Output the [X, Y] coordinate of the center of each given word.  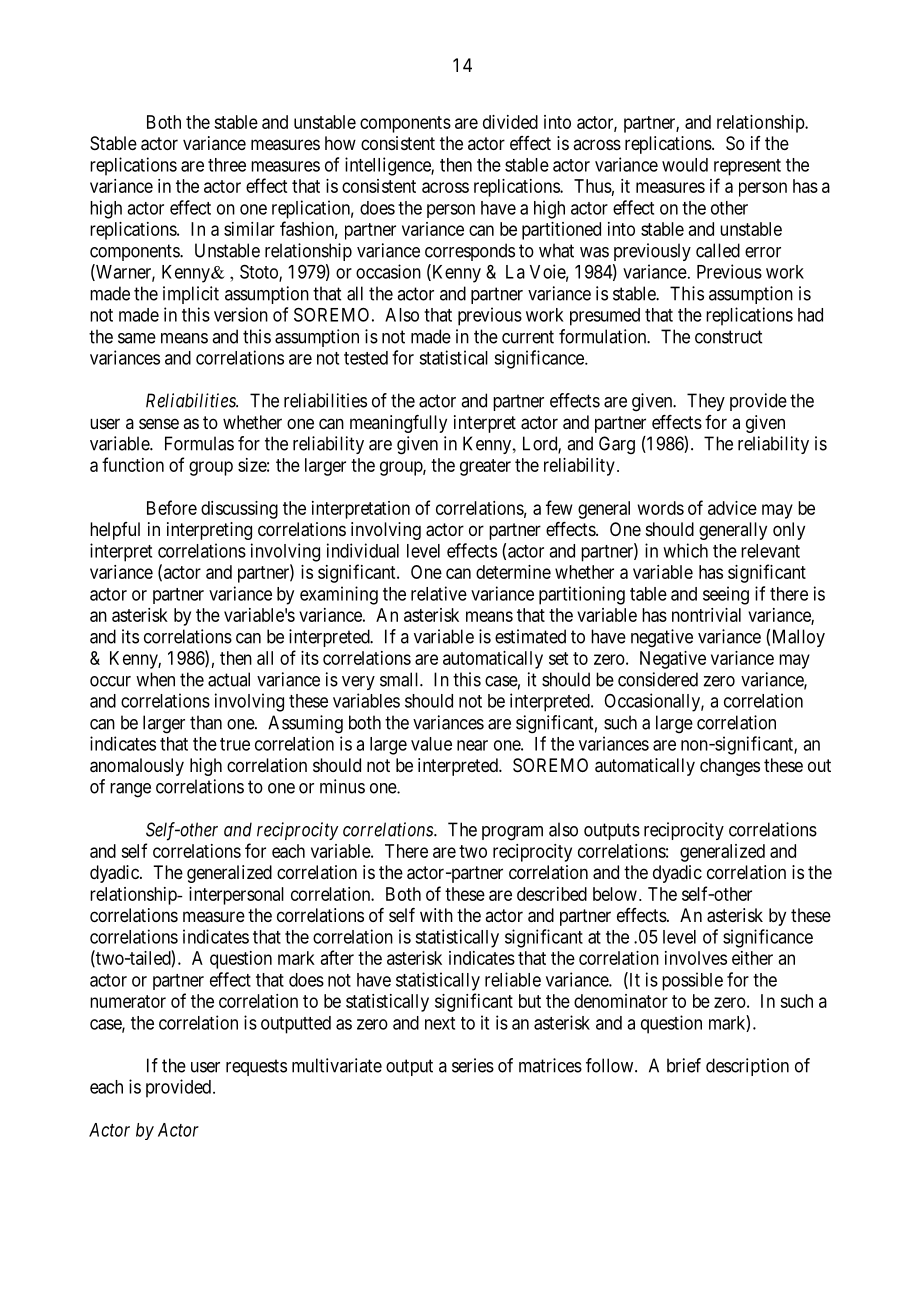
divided [510, 122]
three [227, 165]
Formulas [199, 443]
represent [747, 167]
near [472, 745]
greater [485, 467]
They [706, 402]
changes [730, 767]
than [206, 722]
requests [256, 1067]
